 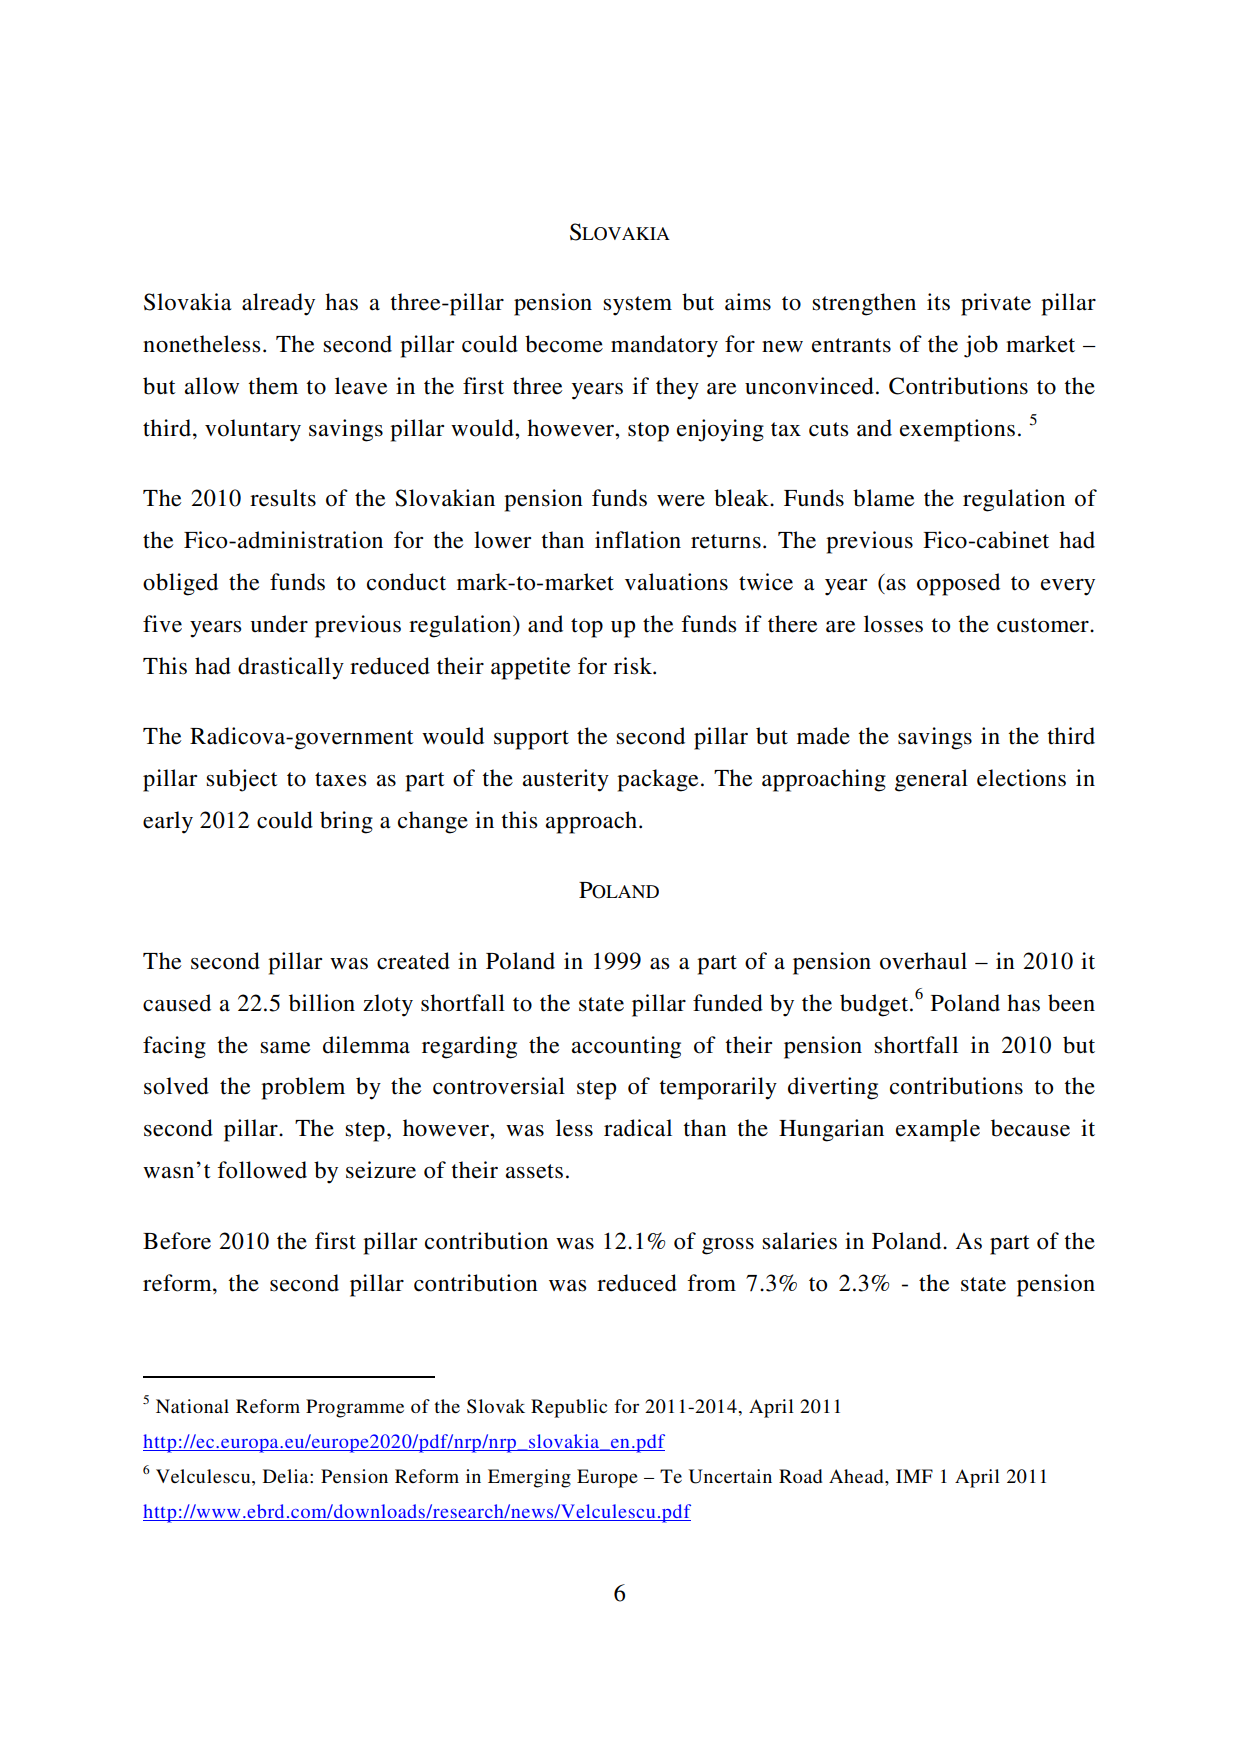 What do you see at coordinates (981, 346) in the document?
I see `job` at bounding box center [981, 346].
